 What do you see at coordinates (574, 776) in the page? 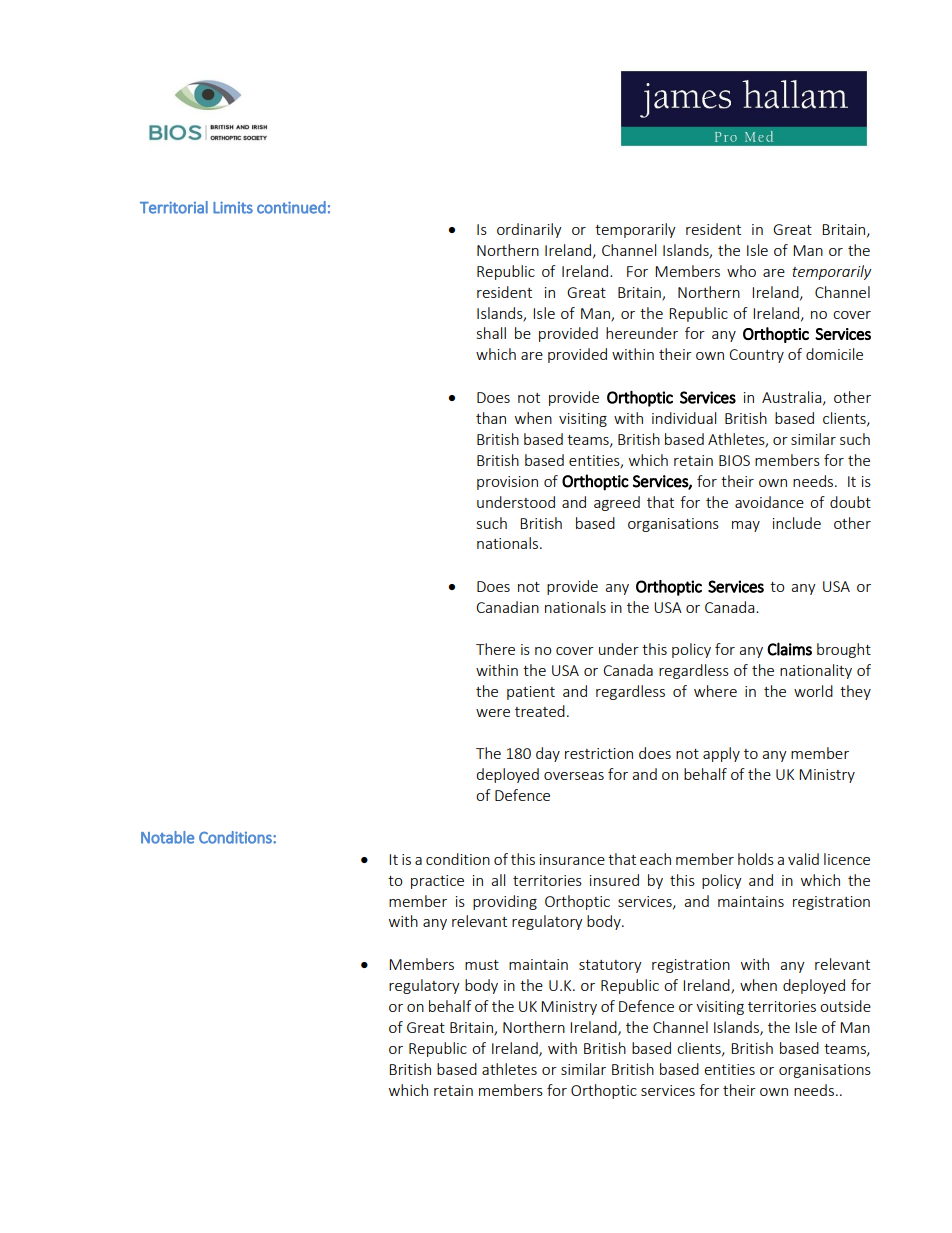
I see `overseas` at bounding box center [574, 776].
